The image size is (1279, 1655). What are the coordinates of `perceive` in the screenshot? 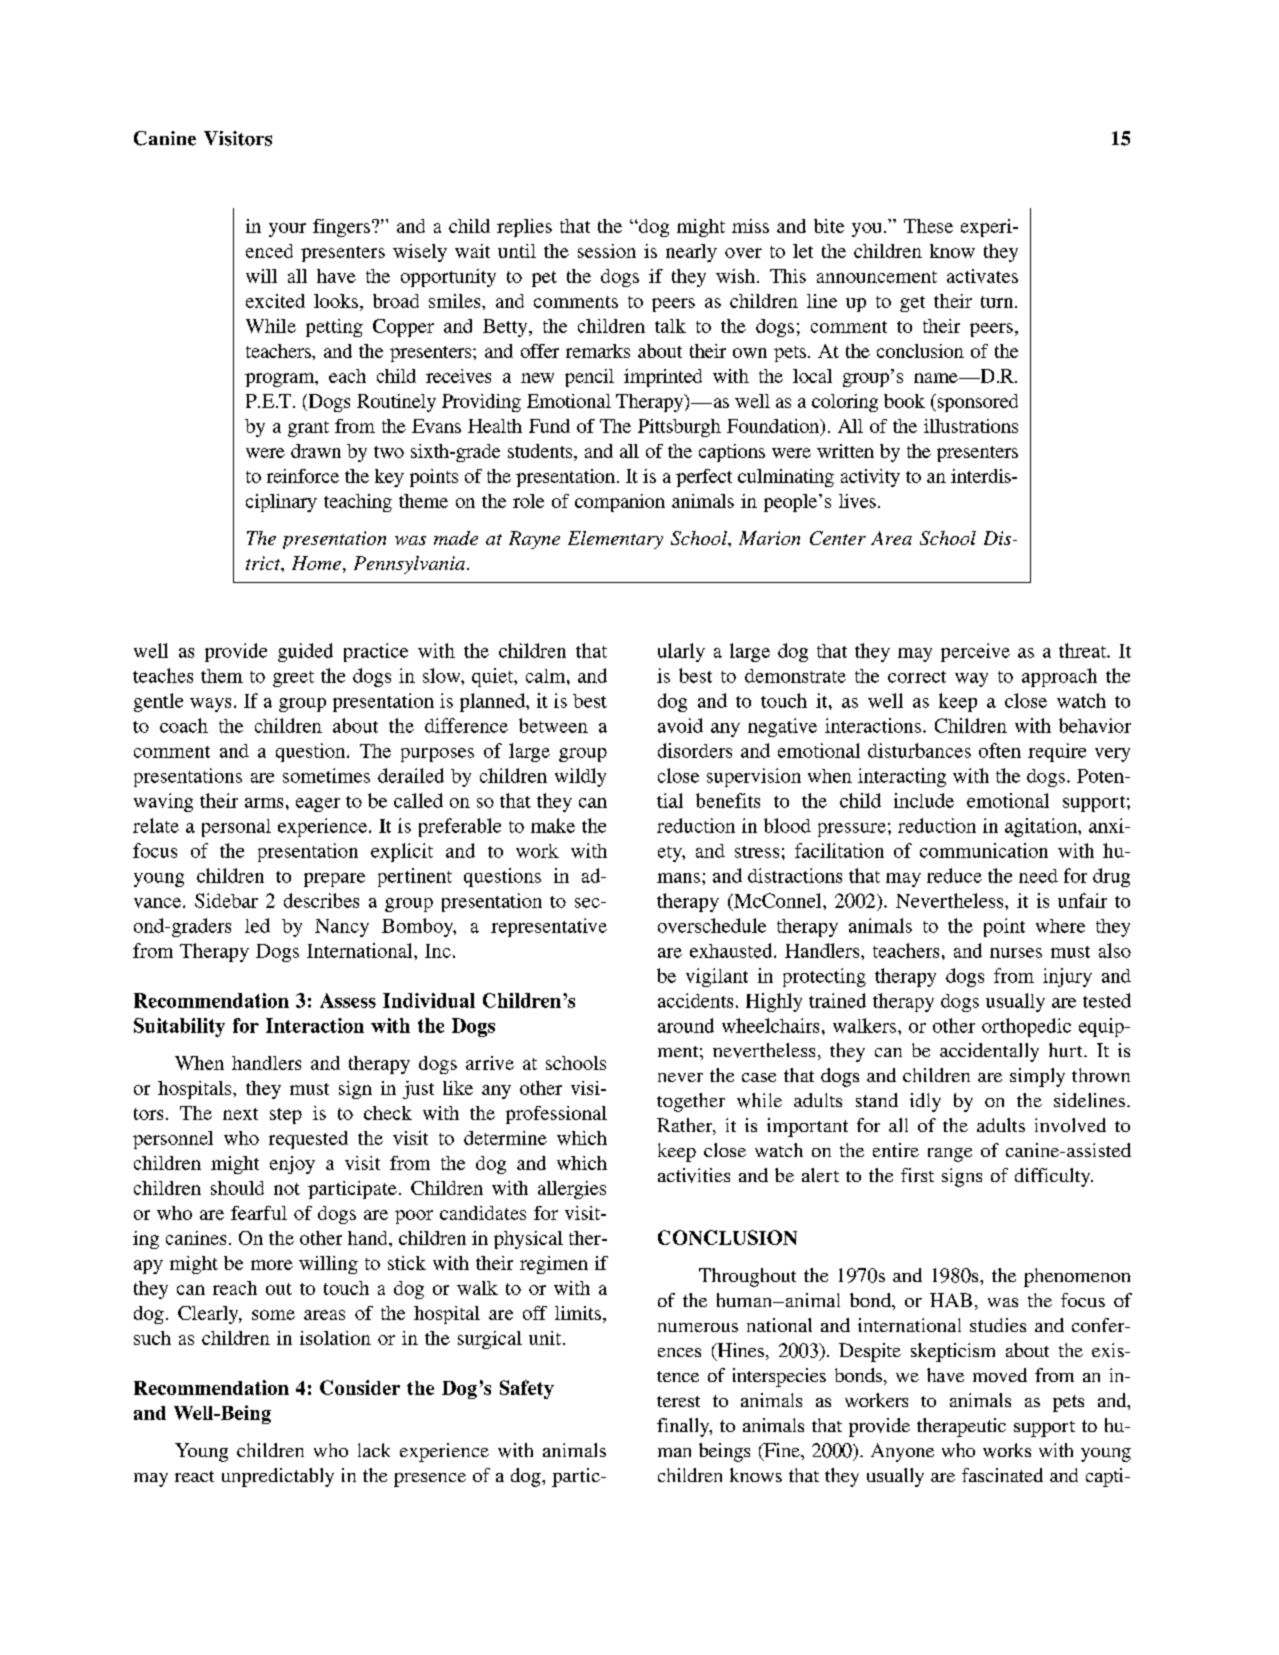 It's located at (975, 652).
